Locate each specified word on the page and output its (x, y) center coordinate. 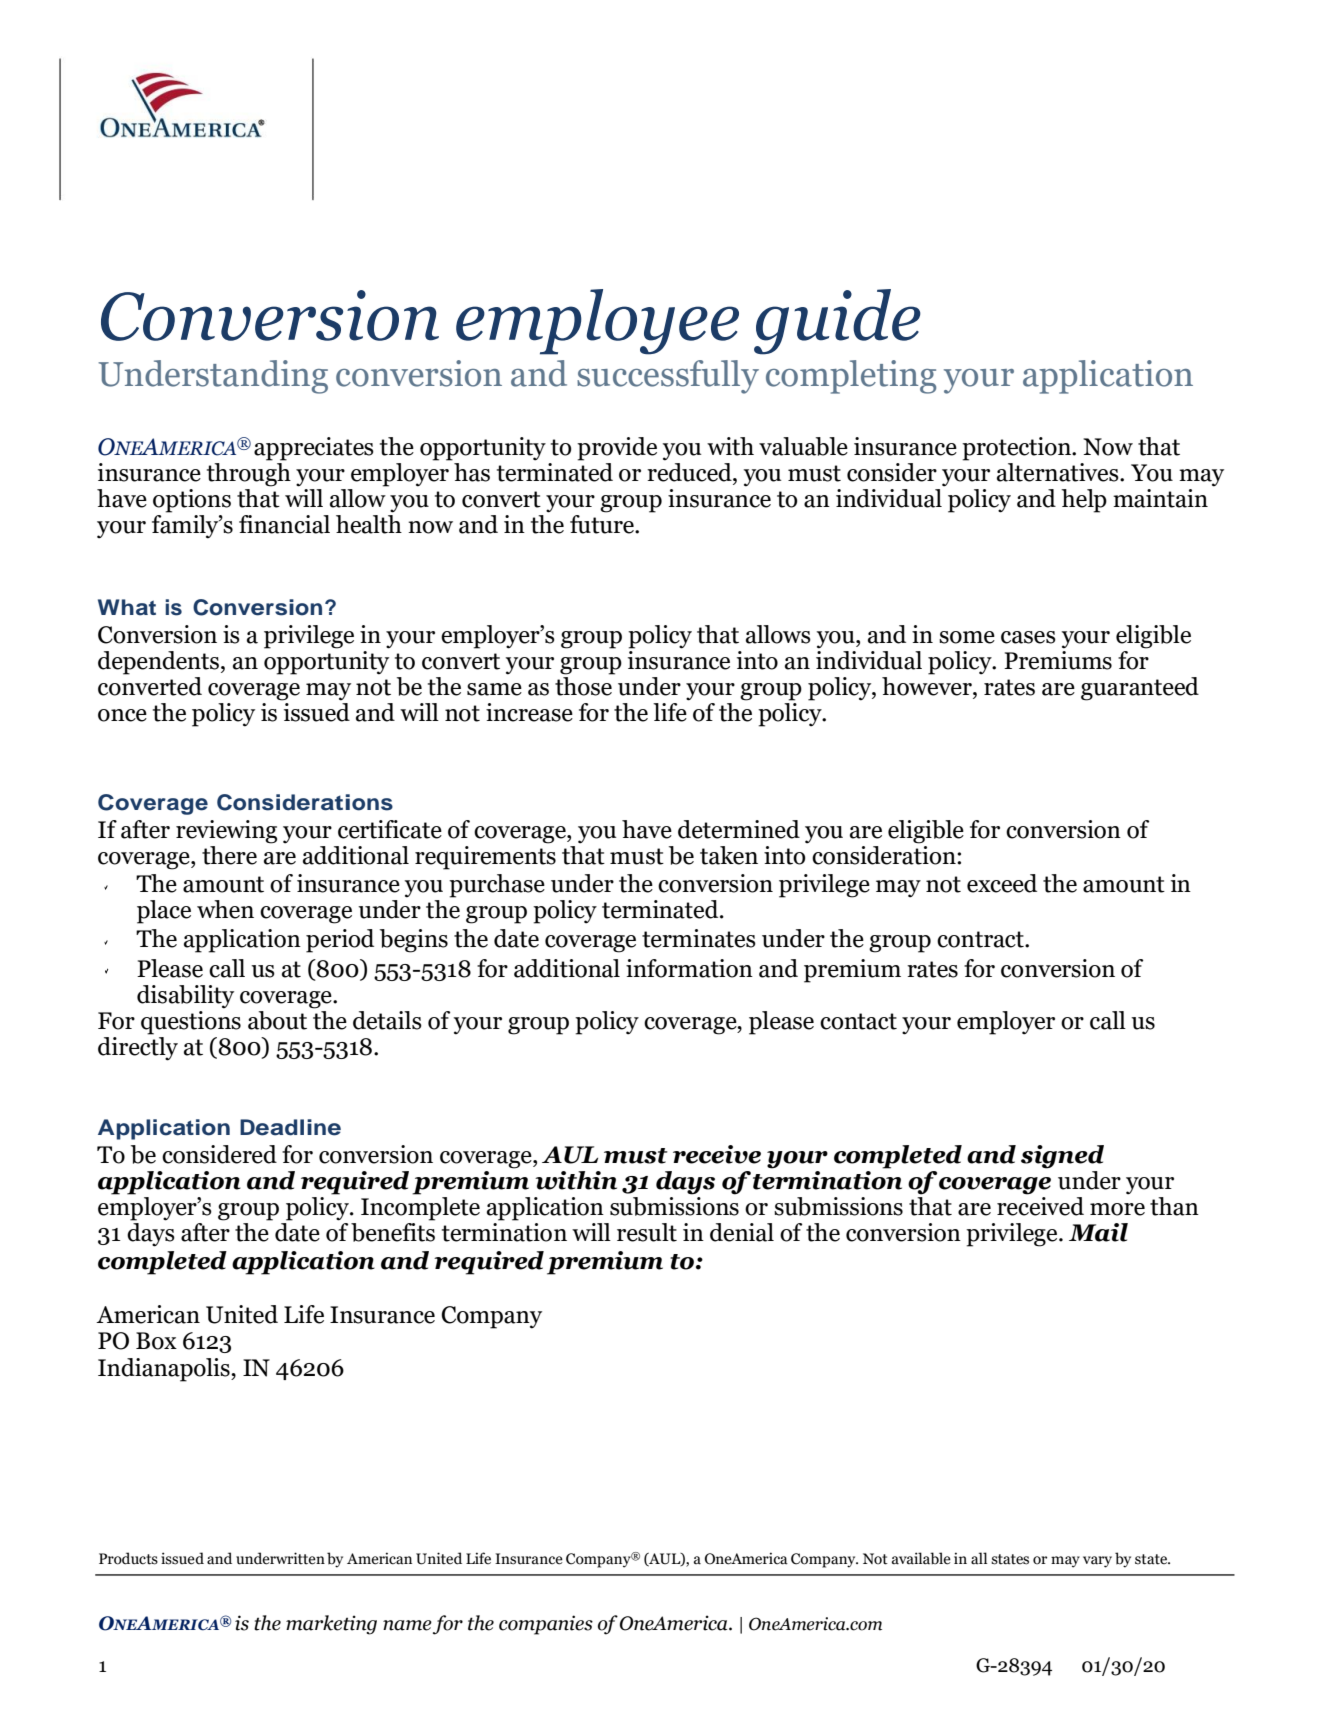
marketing (331, 1625)
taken (729, 855)
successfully (668, 377)
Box (156, 1341)
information (689, 968)
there (229, 855)
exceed (1002, 883)
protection (1017, 449)
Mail (1098, 1232)
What (127, 607)
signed (1062, 1157)
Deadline (290, 1127)
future (603, 523)
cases (1028, 637)
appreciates (314, 449)
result (647, 1232)
